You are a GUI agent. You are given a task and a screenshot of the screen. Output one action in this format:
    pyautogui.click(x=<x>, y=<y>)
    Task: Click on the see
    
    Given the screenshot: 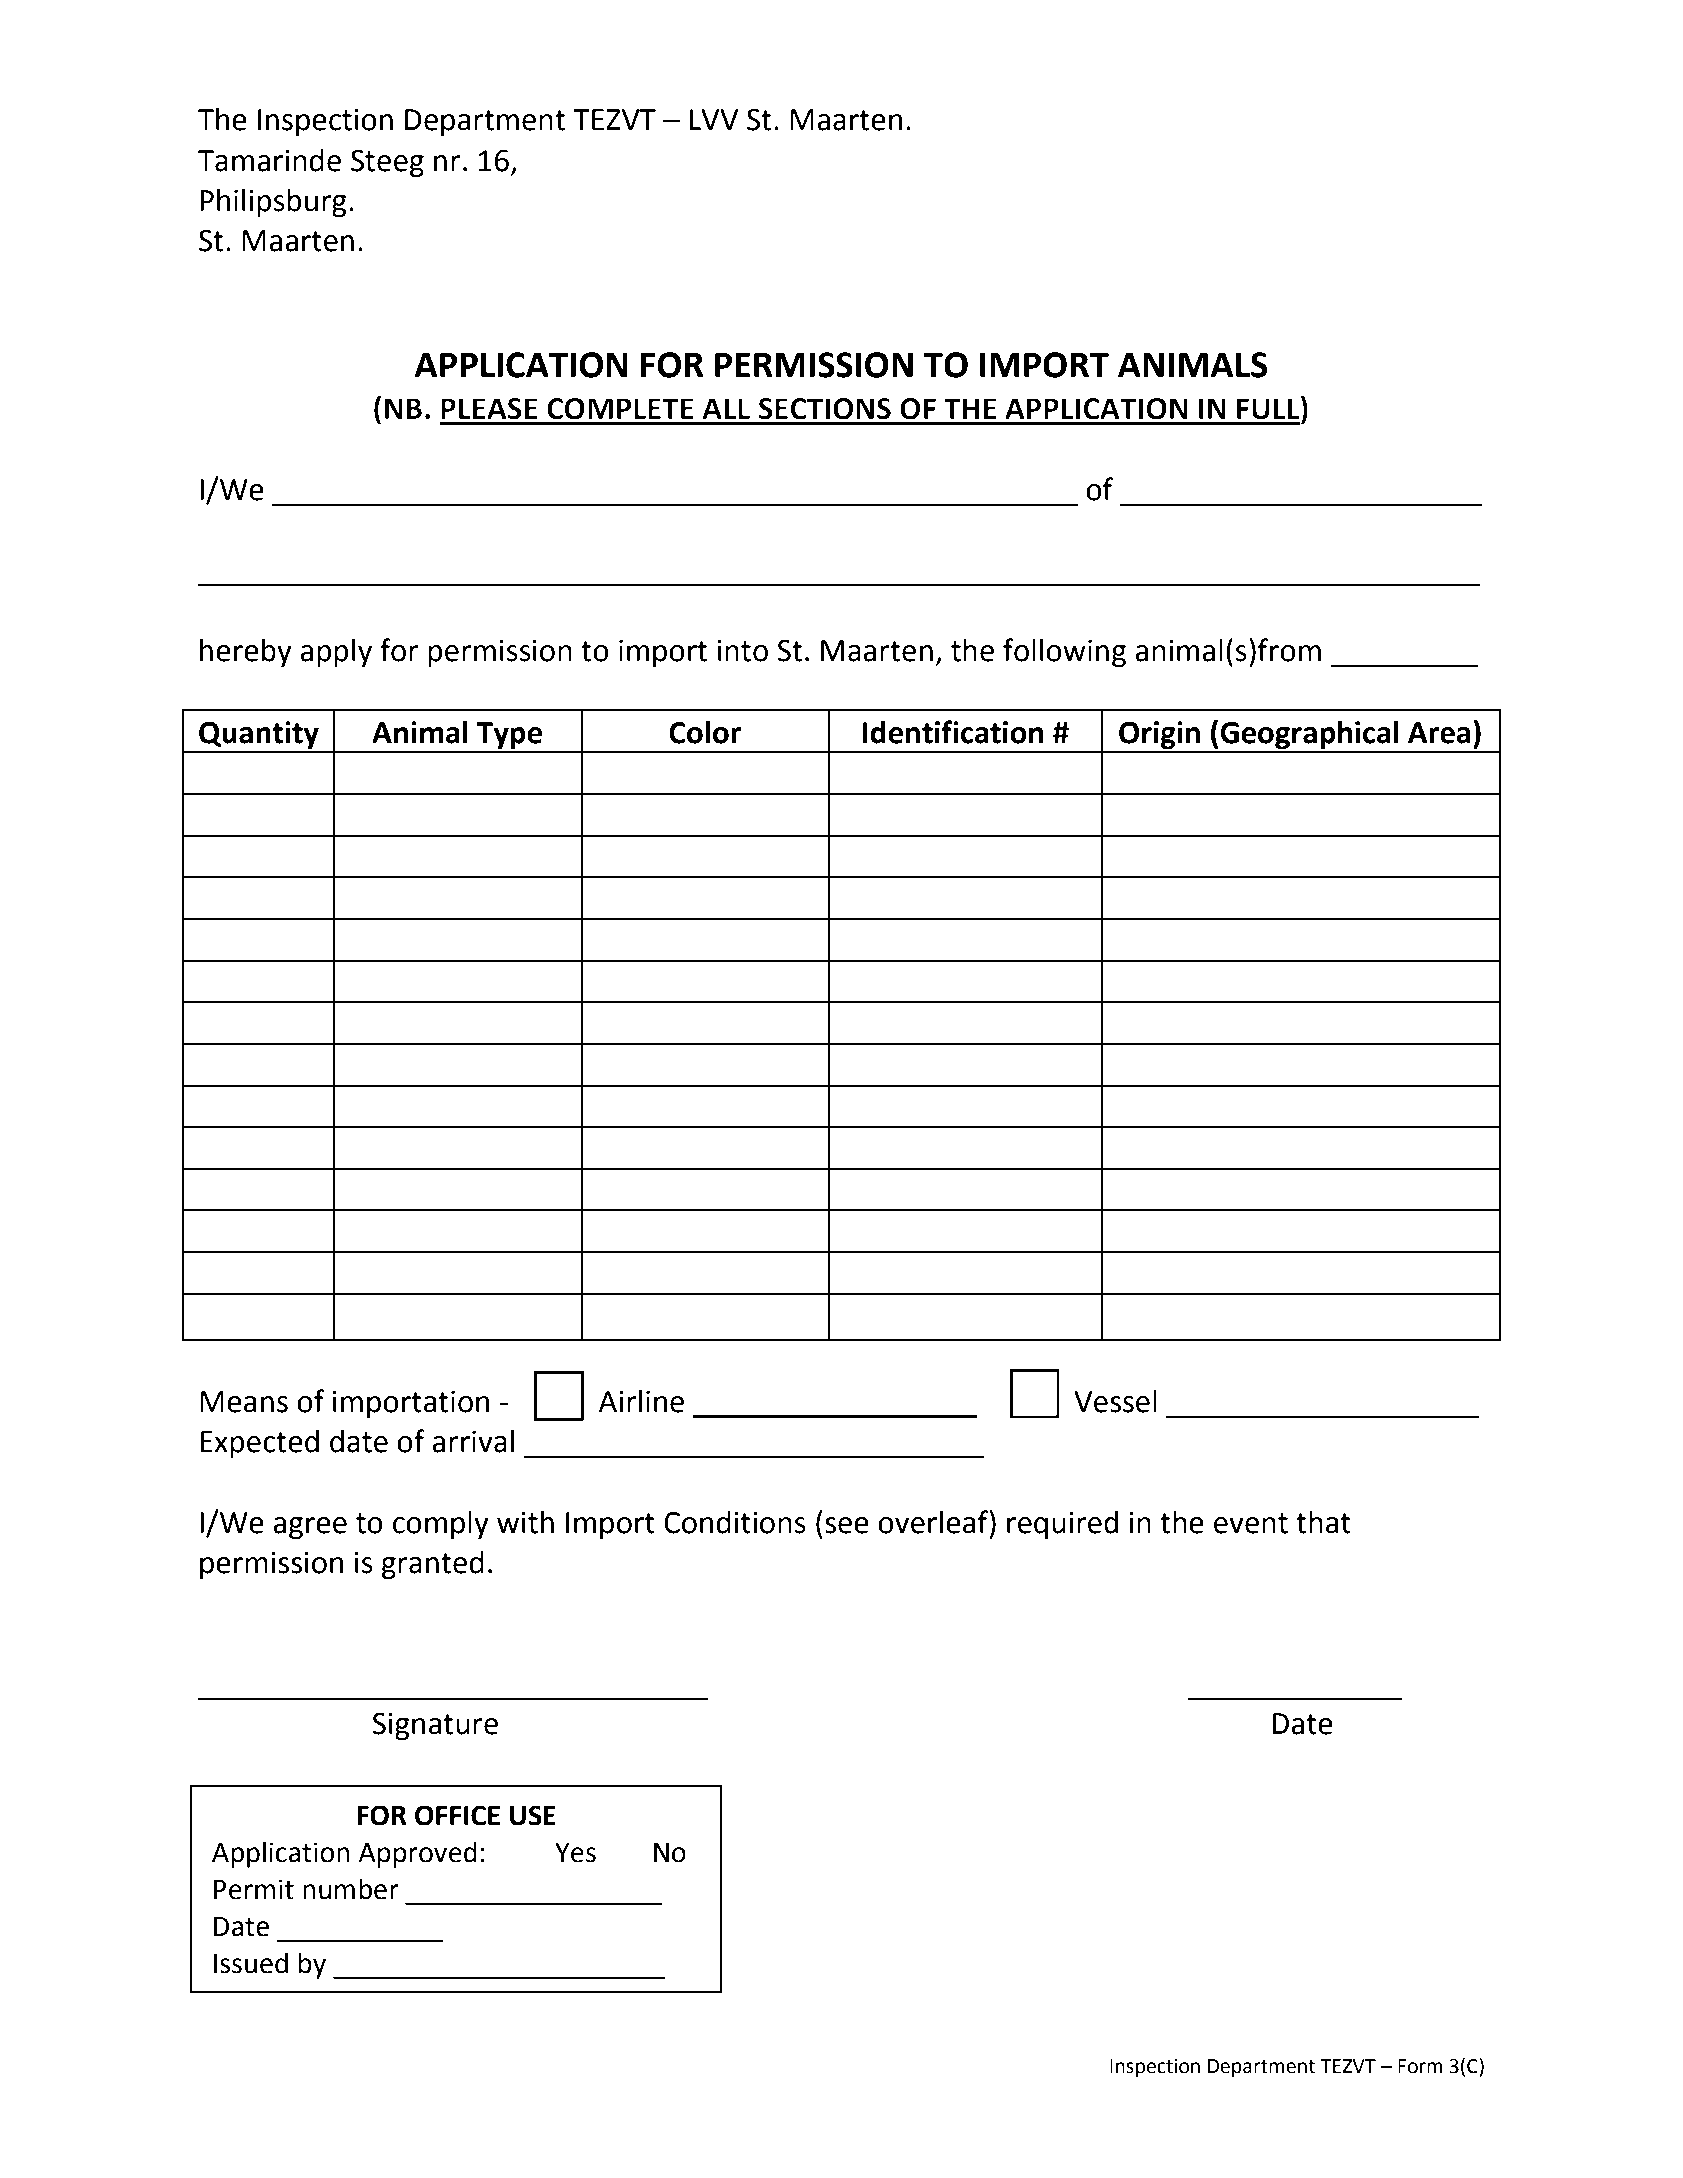 What is the action you would take?
    pyautogui.click(x=847, y=1525)
